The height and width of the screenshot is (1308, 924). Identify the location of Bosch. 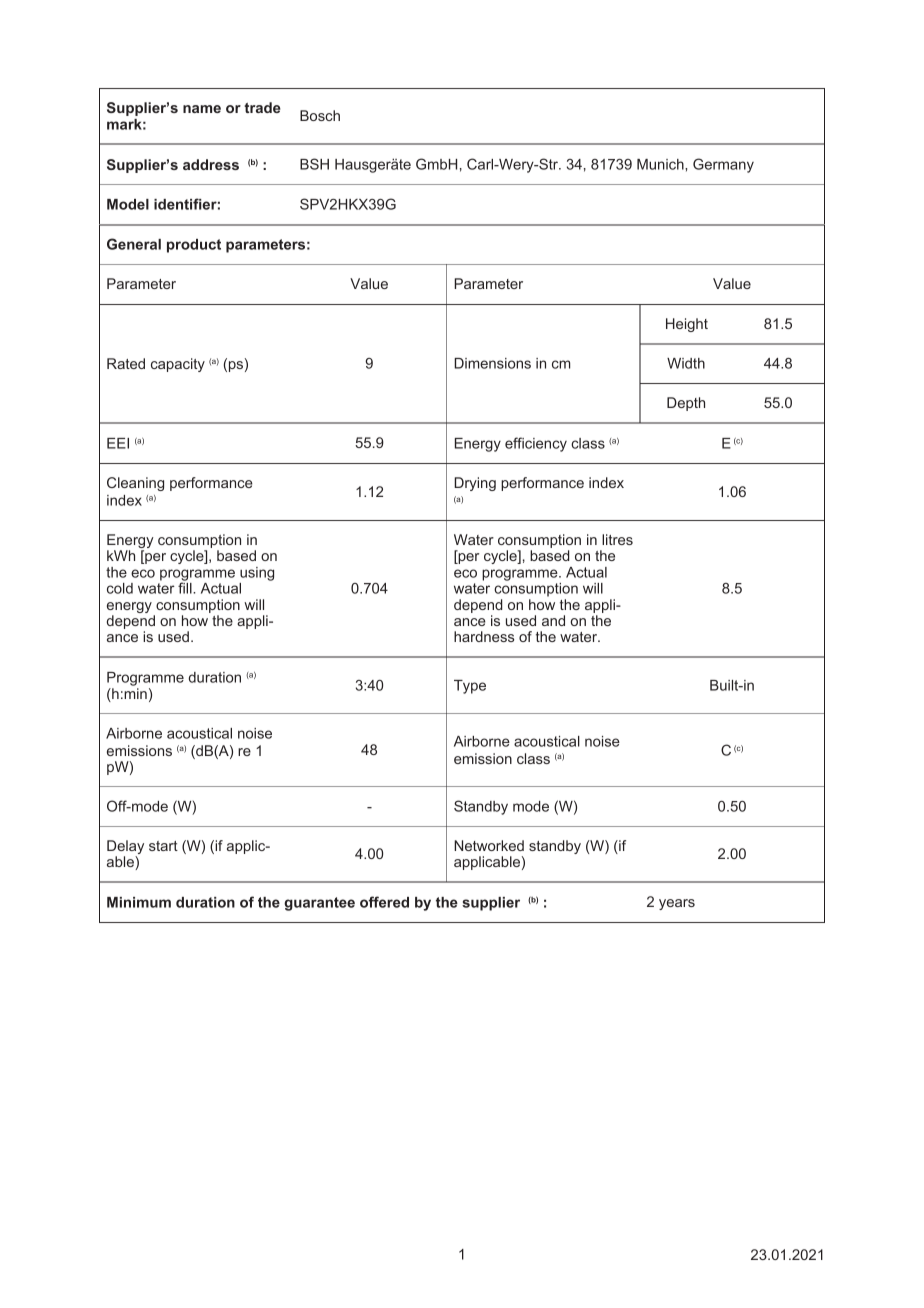
(320, 115).
